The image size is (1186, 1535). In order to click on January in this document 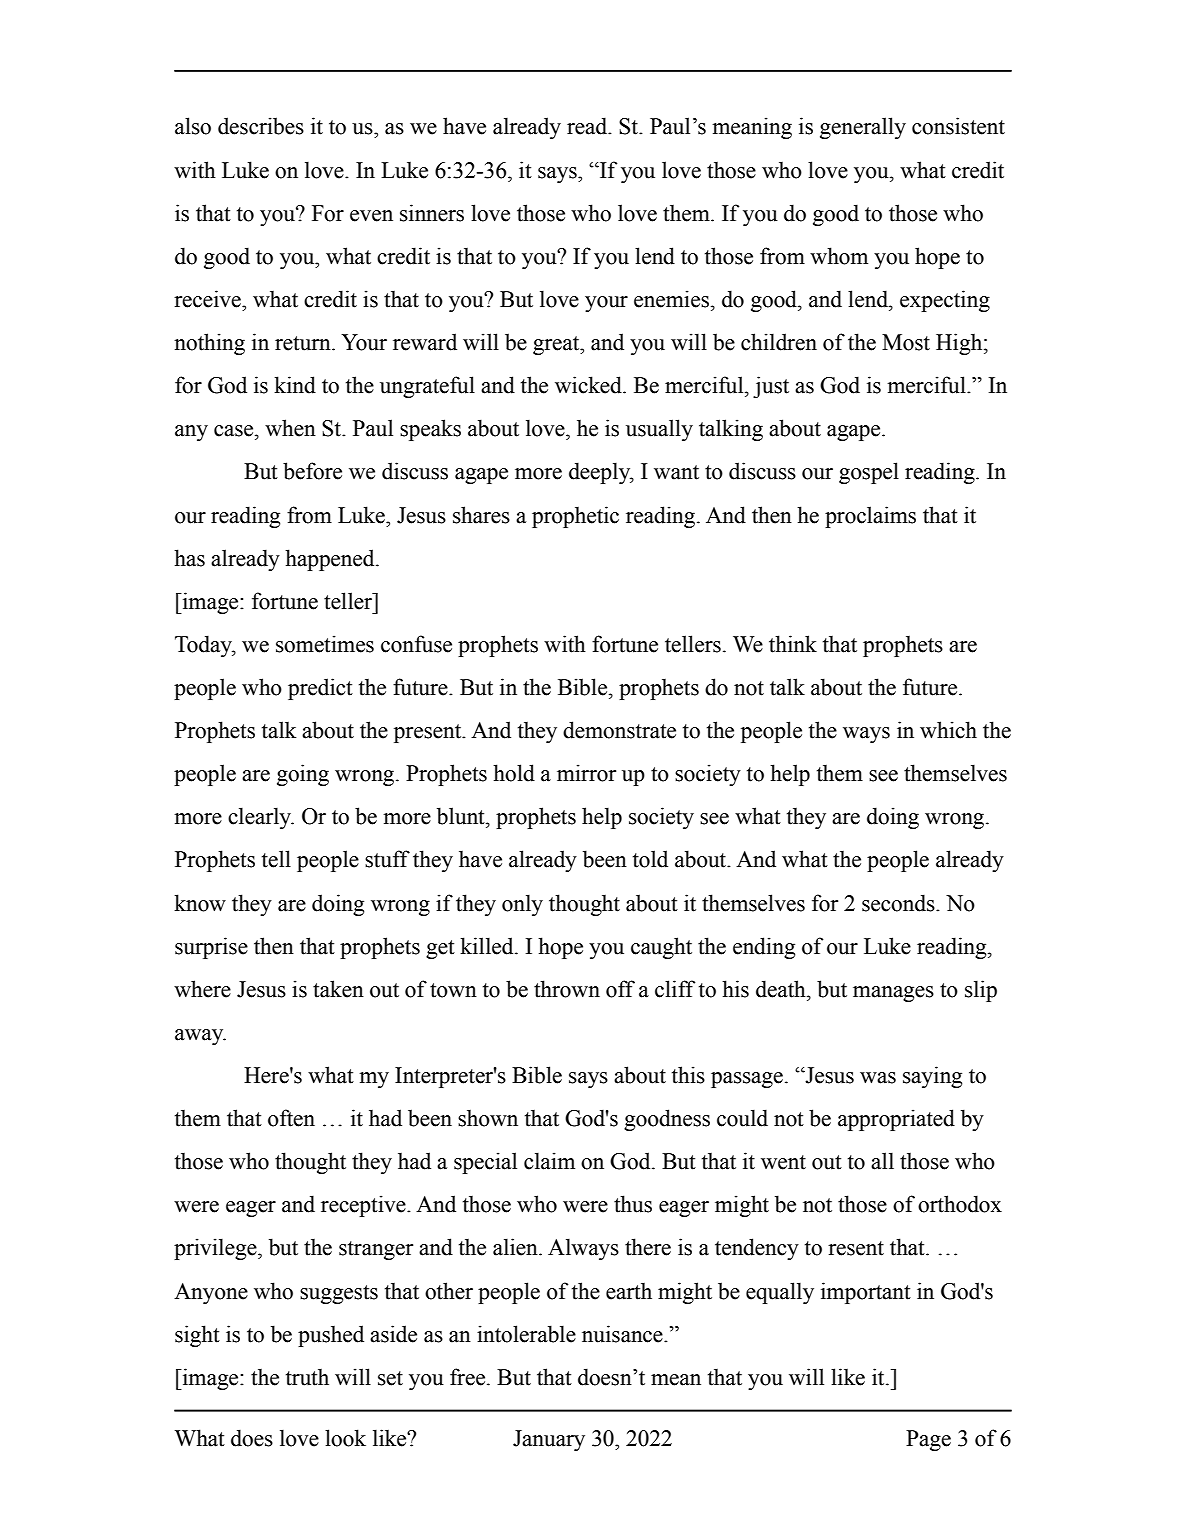, I will do `click(549, 1440)`.
